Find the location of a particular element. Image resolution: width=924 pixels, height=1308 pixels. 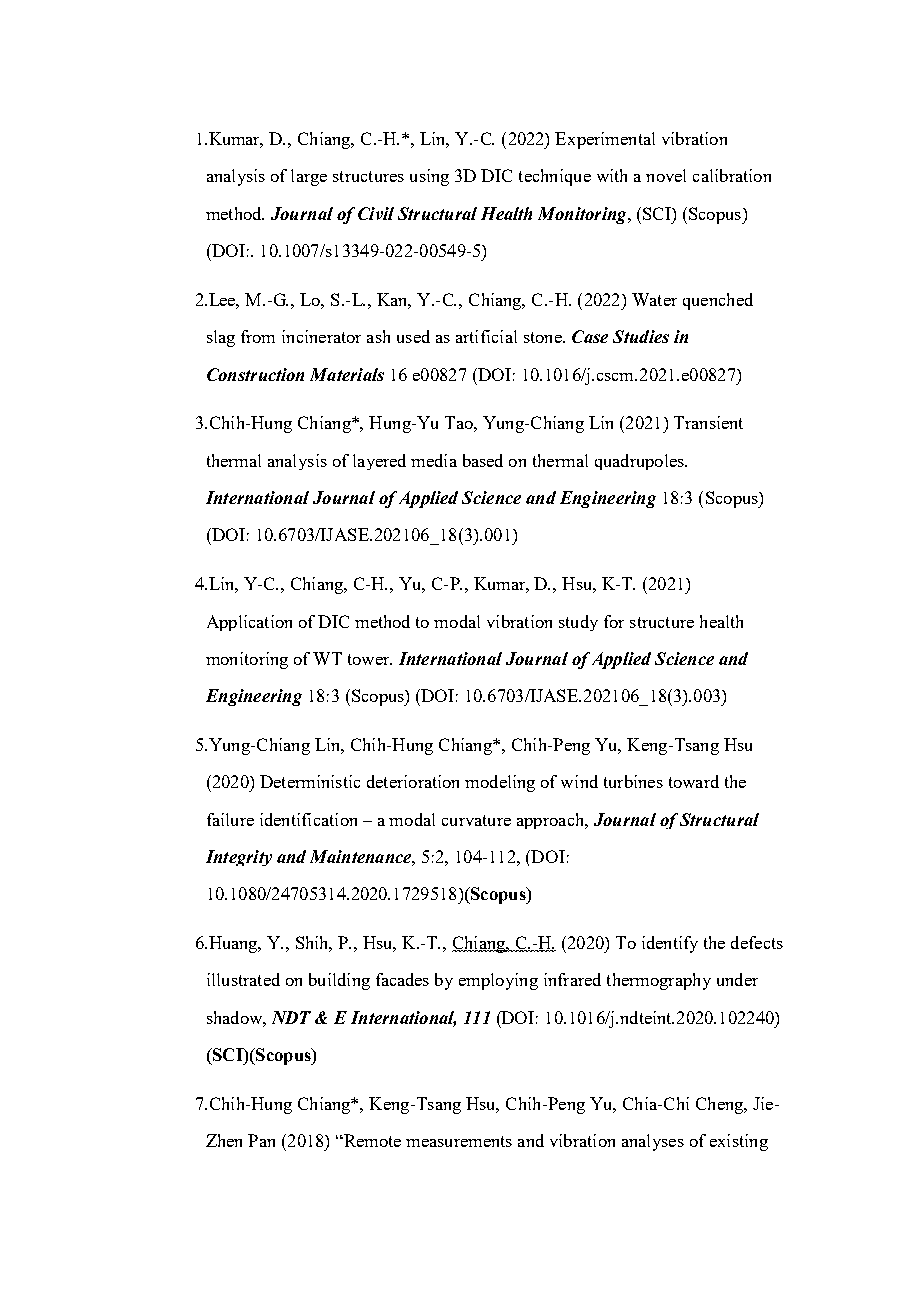

building is located at coordinates (339, 981).
